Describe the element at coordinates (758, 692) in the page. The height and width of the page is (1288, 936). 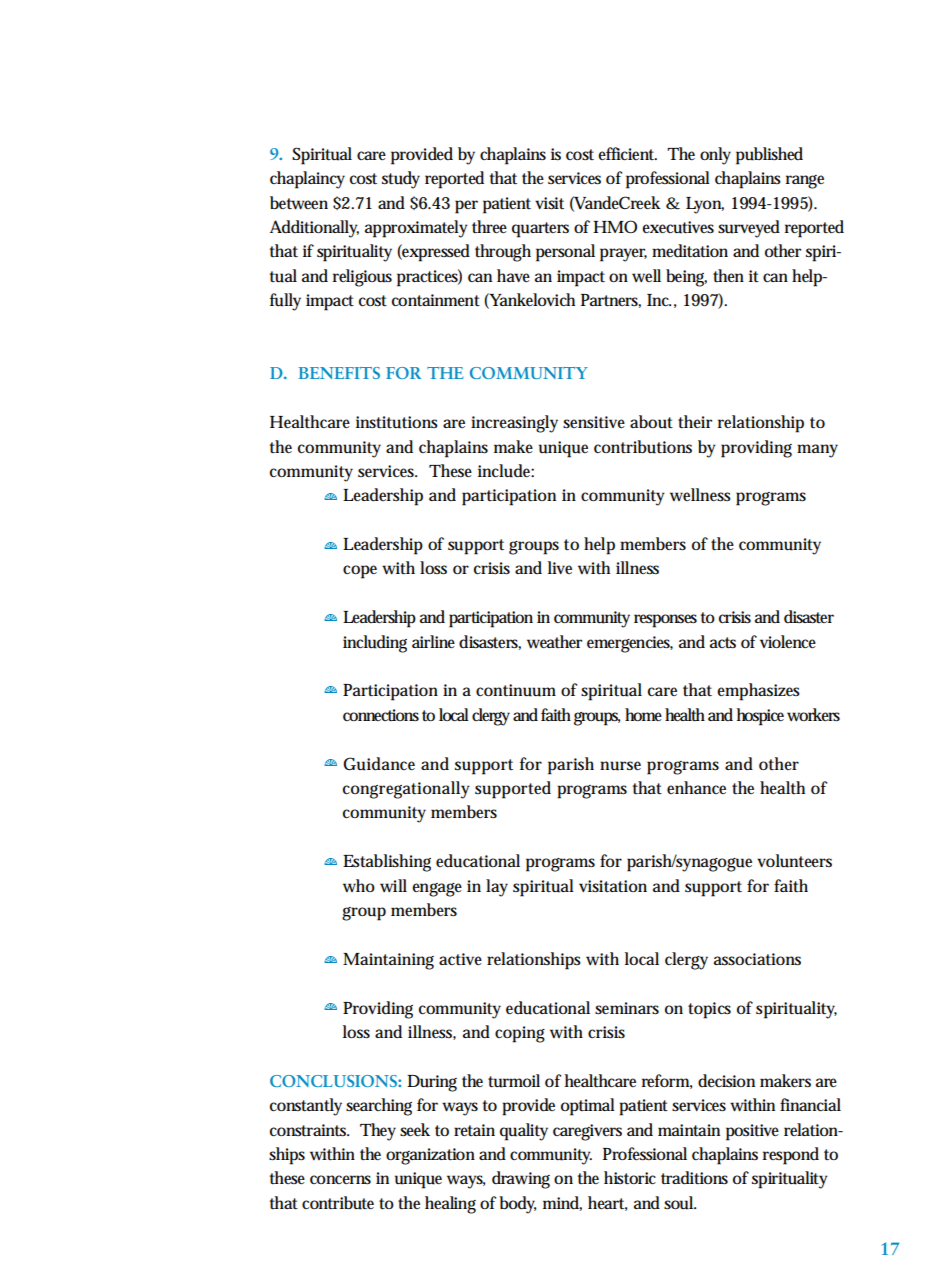
I see `emphasizes` at that location.
